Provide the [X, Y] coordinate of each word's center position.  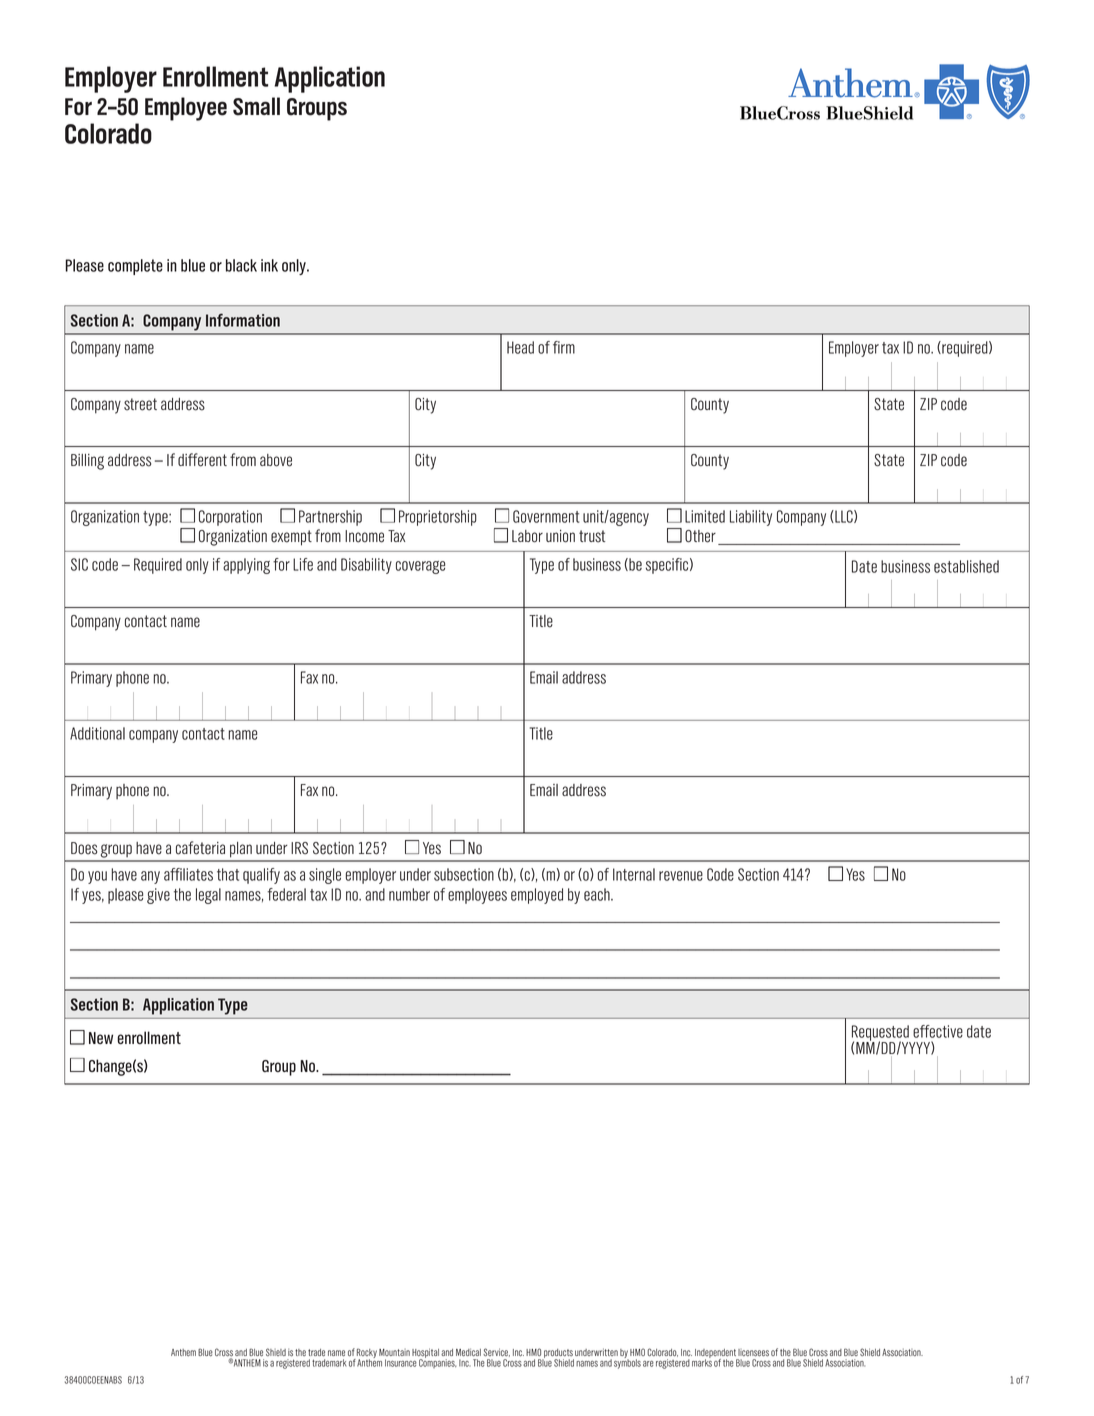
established [966, 566]
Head [520, 347]
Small [256, 106]
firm [564, 347]
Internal [634, 874]
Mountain [394, 1352]
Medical [468, 1352]
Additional [97, 733]
